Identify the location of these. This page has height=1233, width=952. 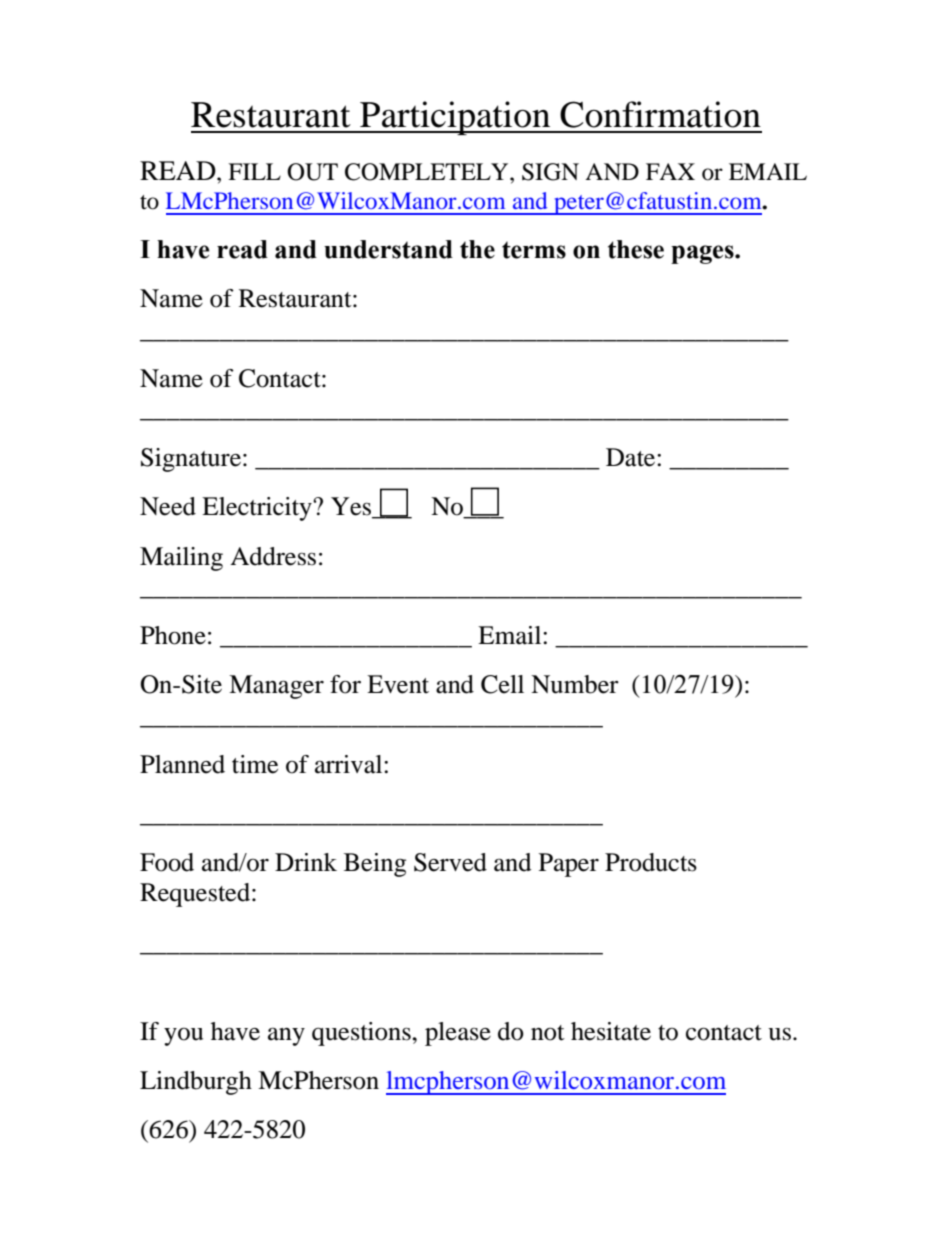
(636, 249).
